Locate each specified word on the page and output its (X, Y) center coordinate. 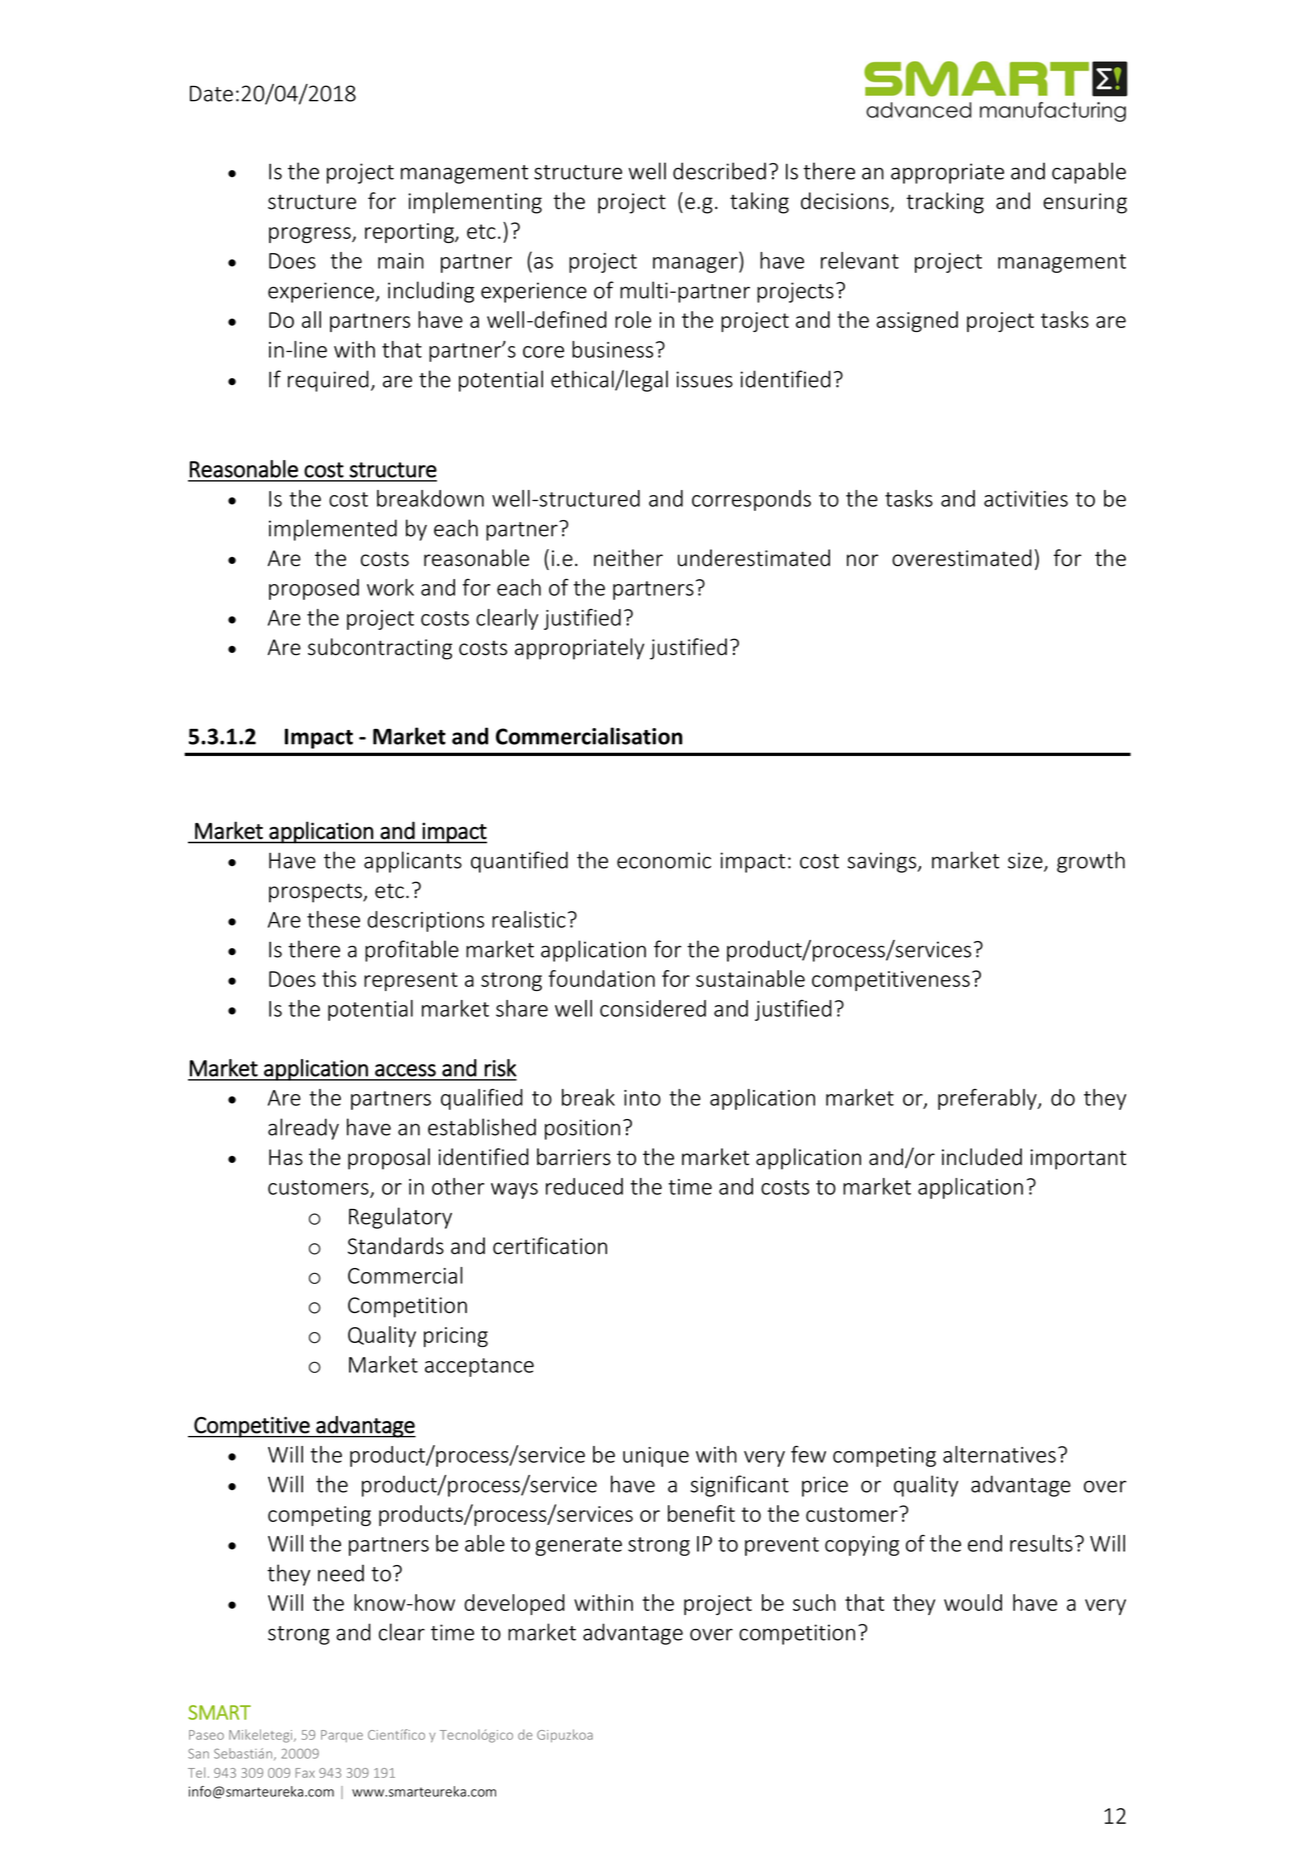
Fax (305, 1773)
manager (696, 265)
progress (311, 235)
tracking (945, 203)
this (339, 978)
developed (514, 1604)
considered (653, 1008)
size (1026, 861)
